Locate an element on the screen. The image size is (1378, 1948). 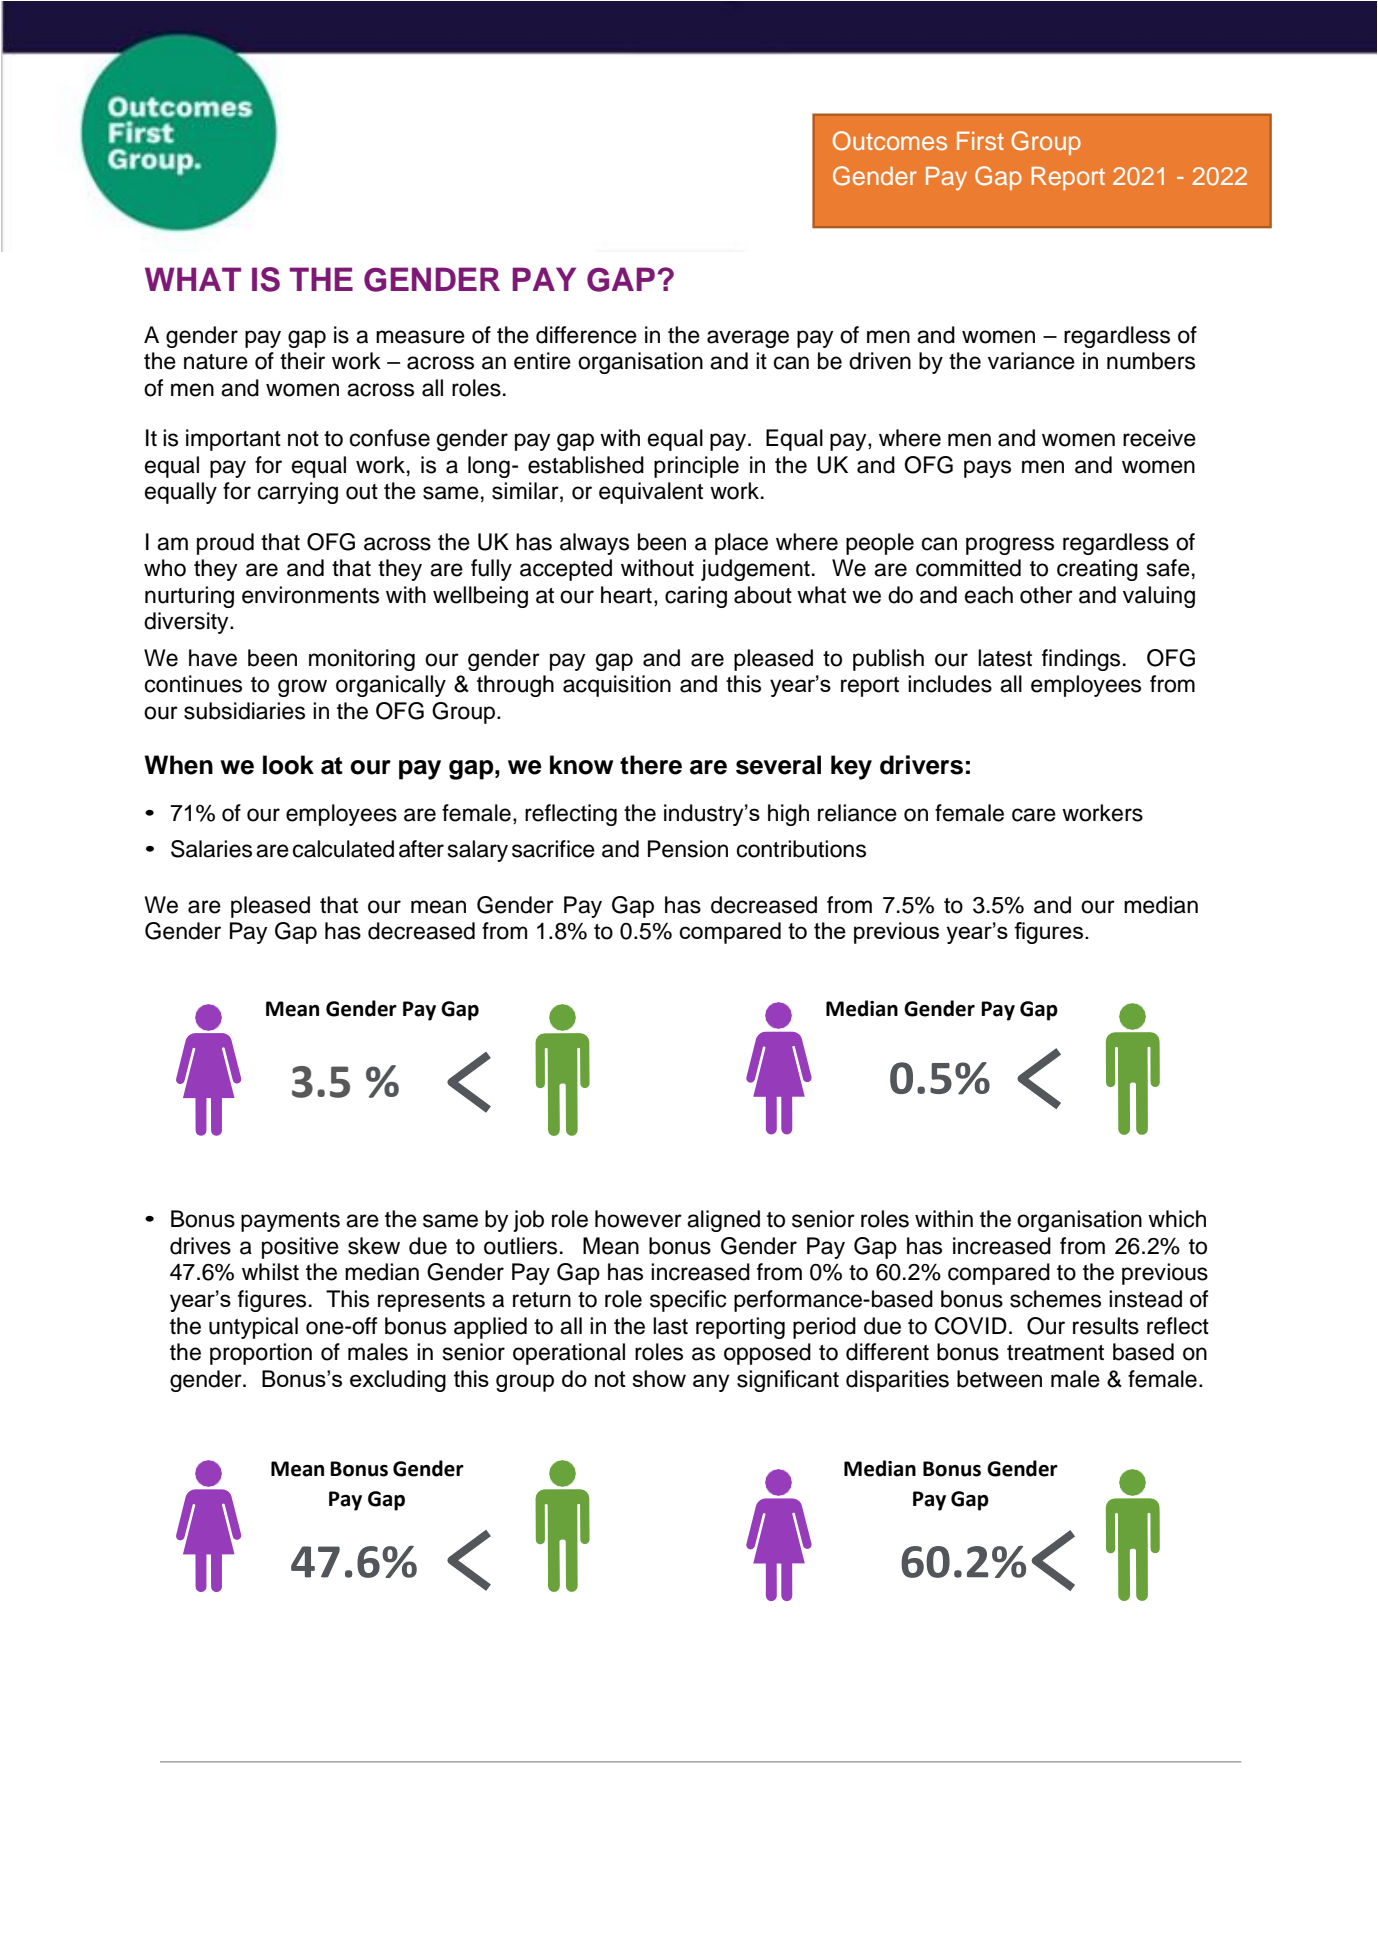
last is located at coordinates (670, 1326).
